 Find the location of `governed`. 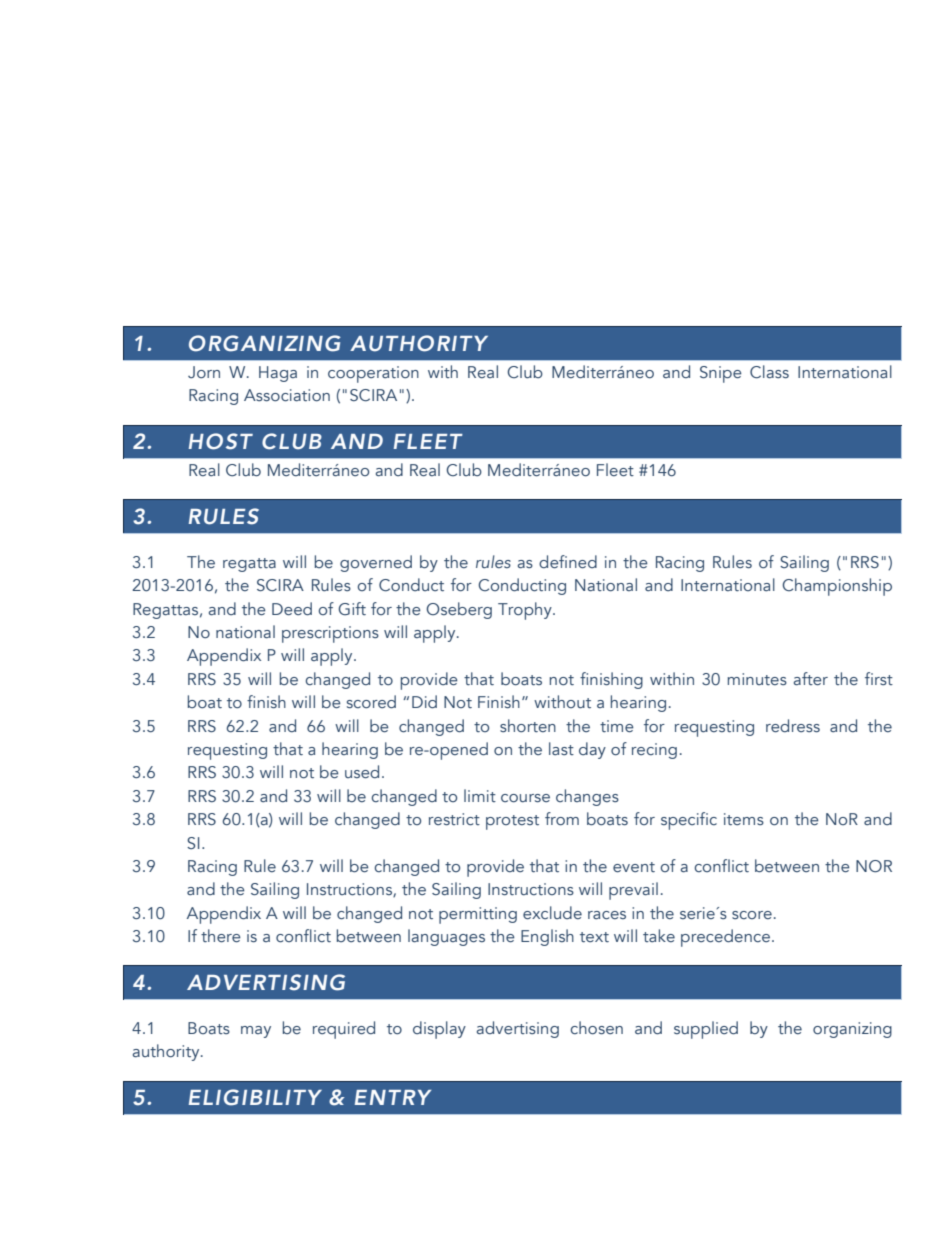

governed is located at coordinates (376, 563).
